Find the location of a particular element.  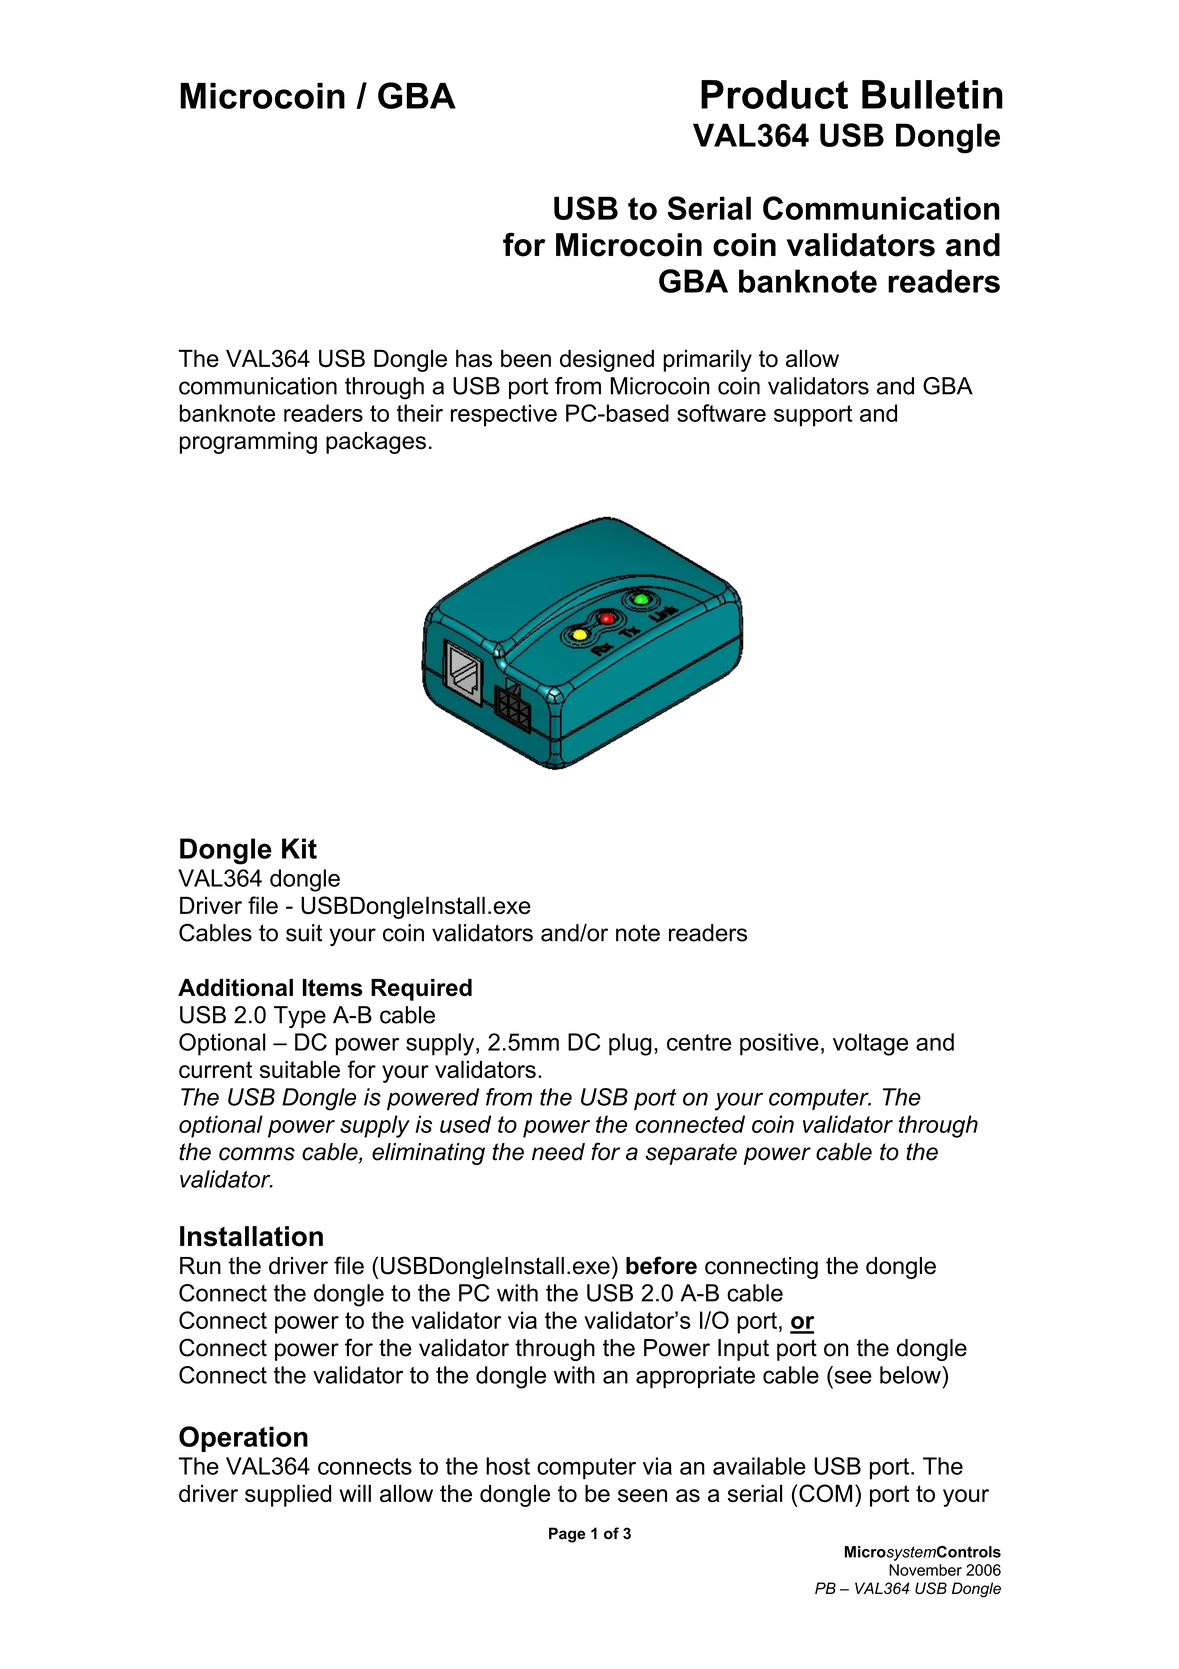

software is located at coordinates (721, 413).
